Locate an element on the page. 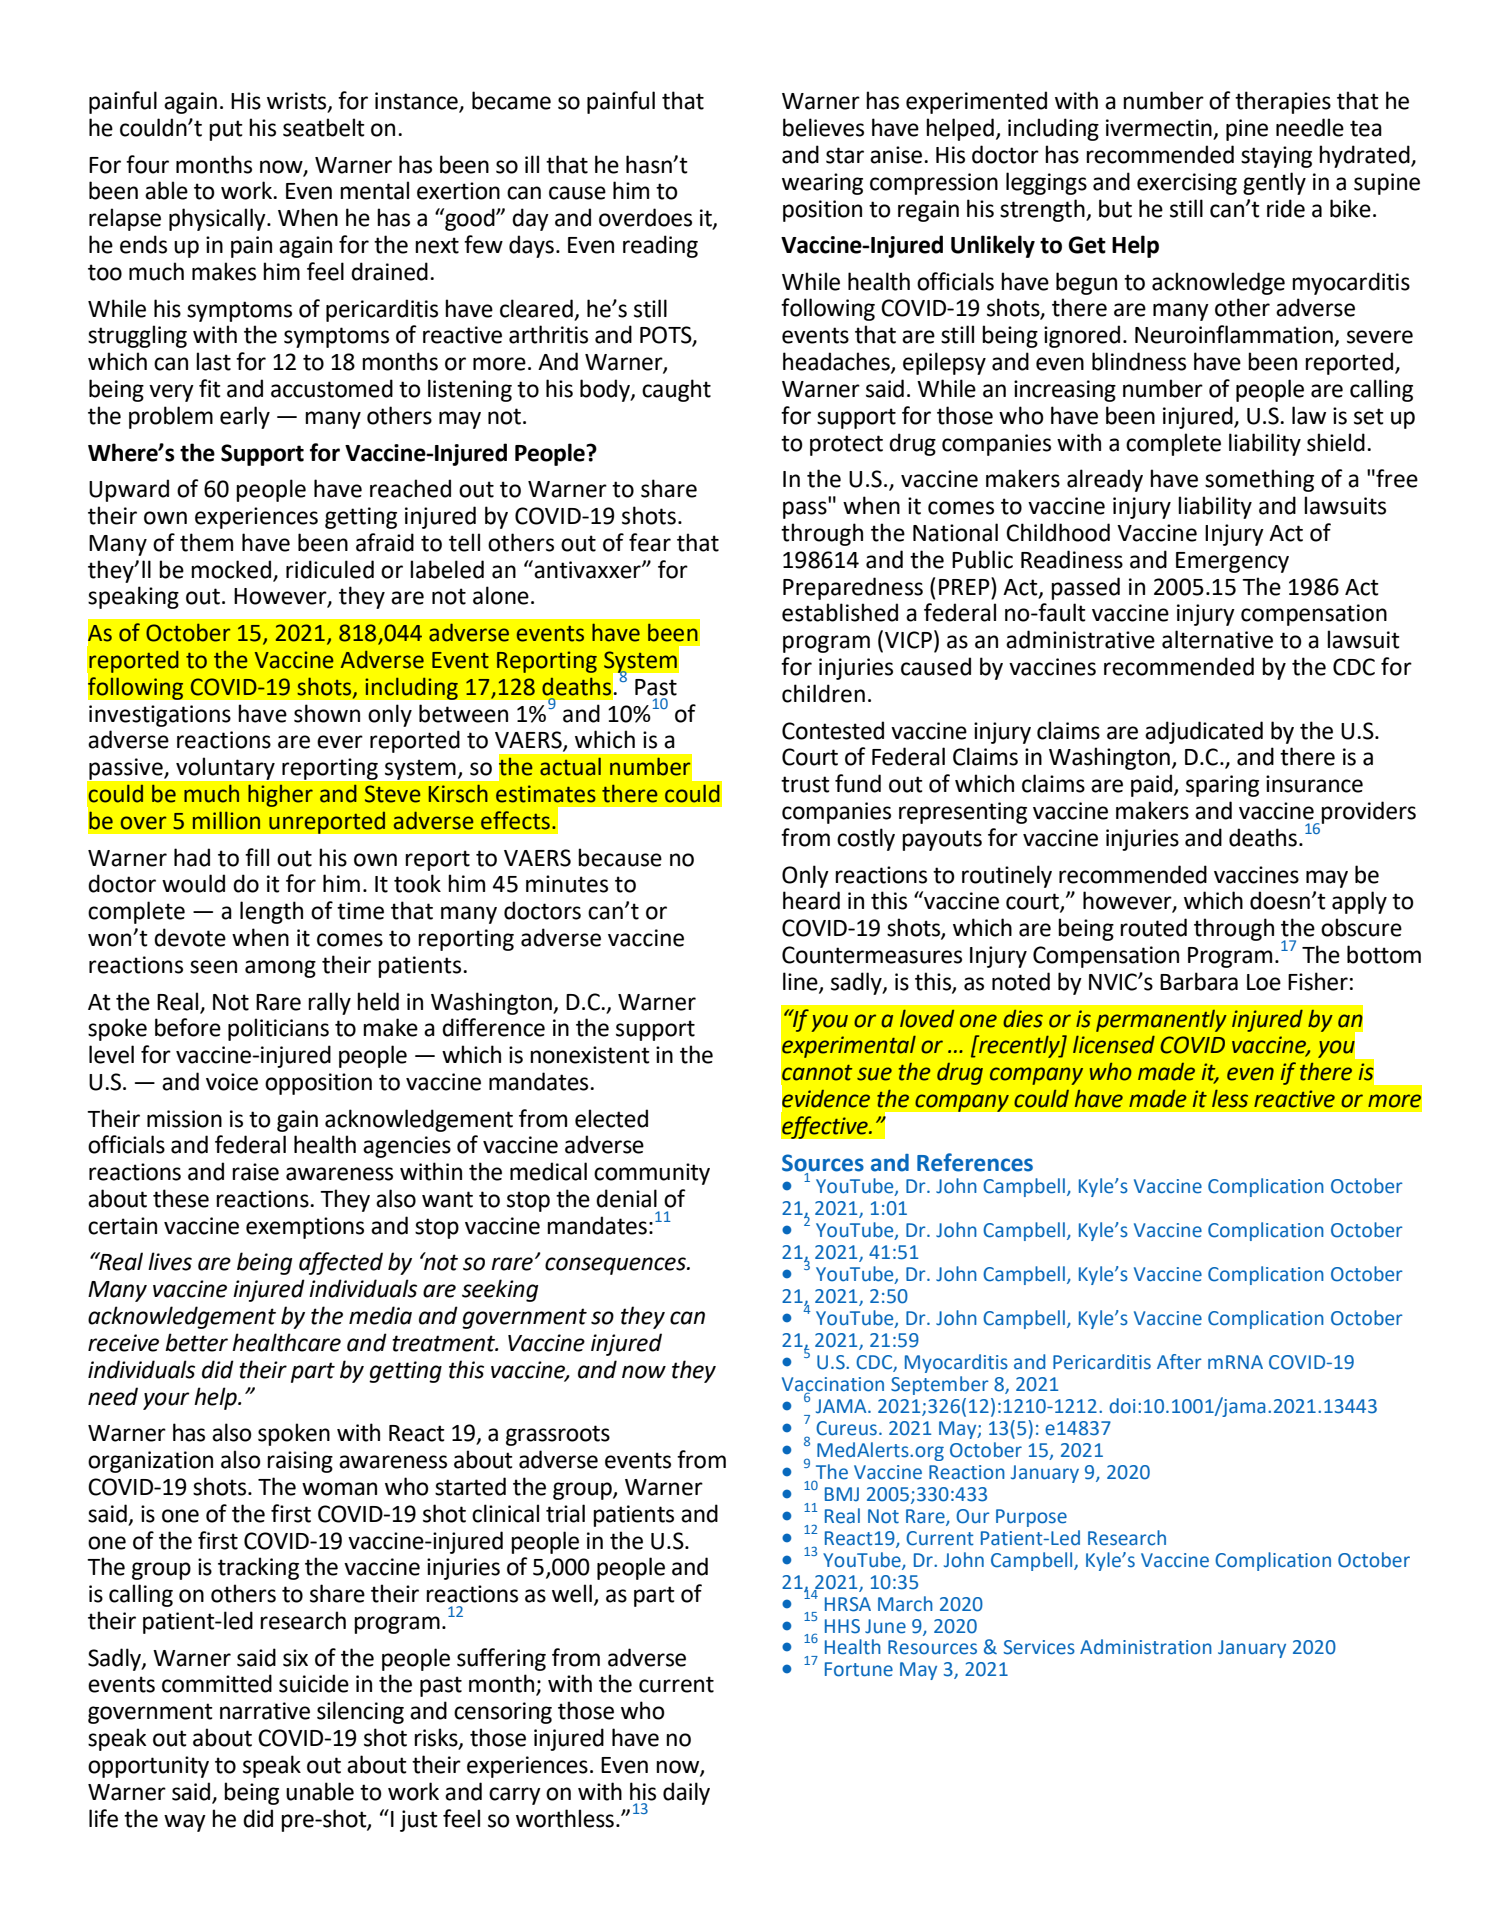 Image resolution: width=1493 pixels, height=1932 pixels. narrative is located at coordinates (265, 1711).
